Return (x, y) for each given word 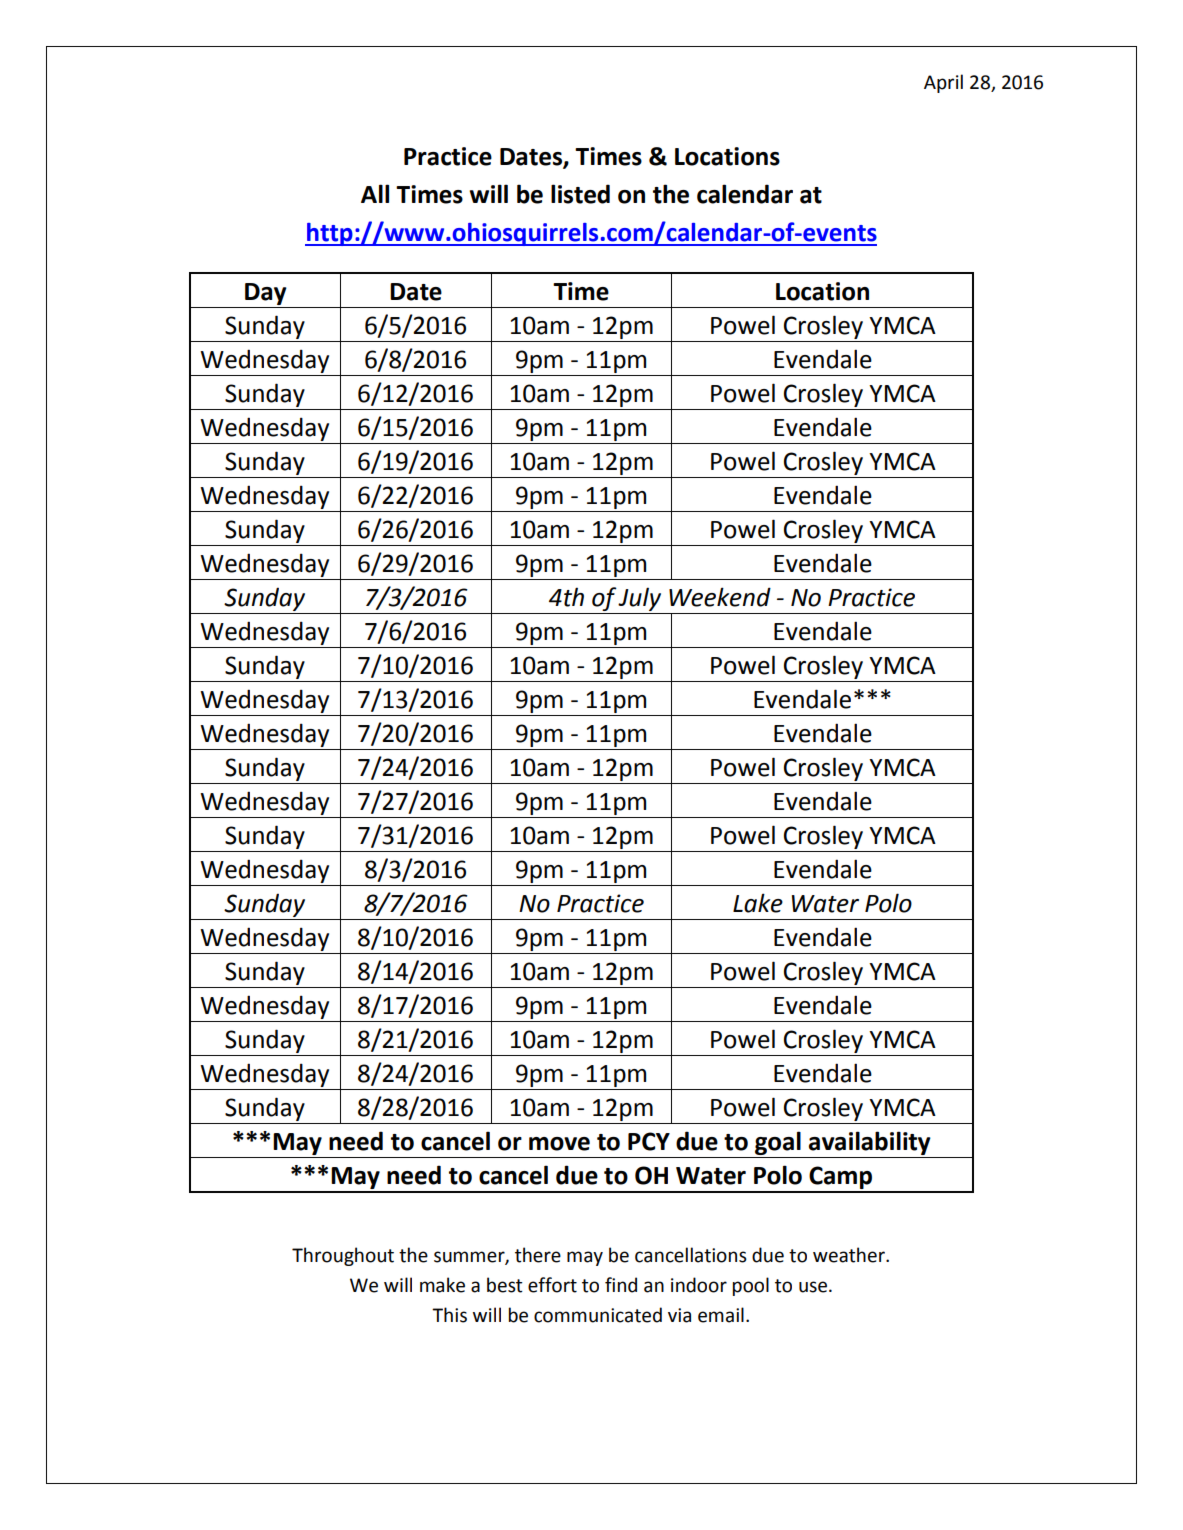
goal (778, 1143)
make (442, 1285)
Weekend (720, 597)
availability (870, 1143)
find (621, 1285)
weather (850, 1255)
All (375, 193)
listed (580, 194)
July (639, 599)
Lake (758, 903)
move (559, 1144)
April (943, 83)
